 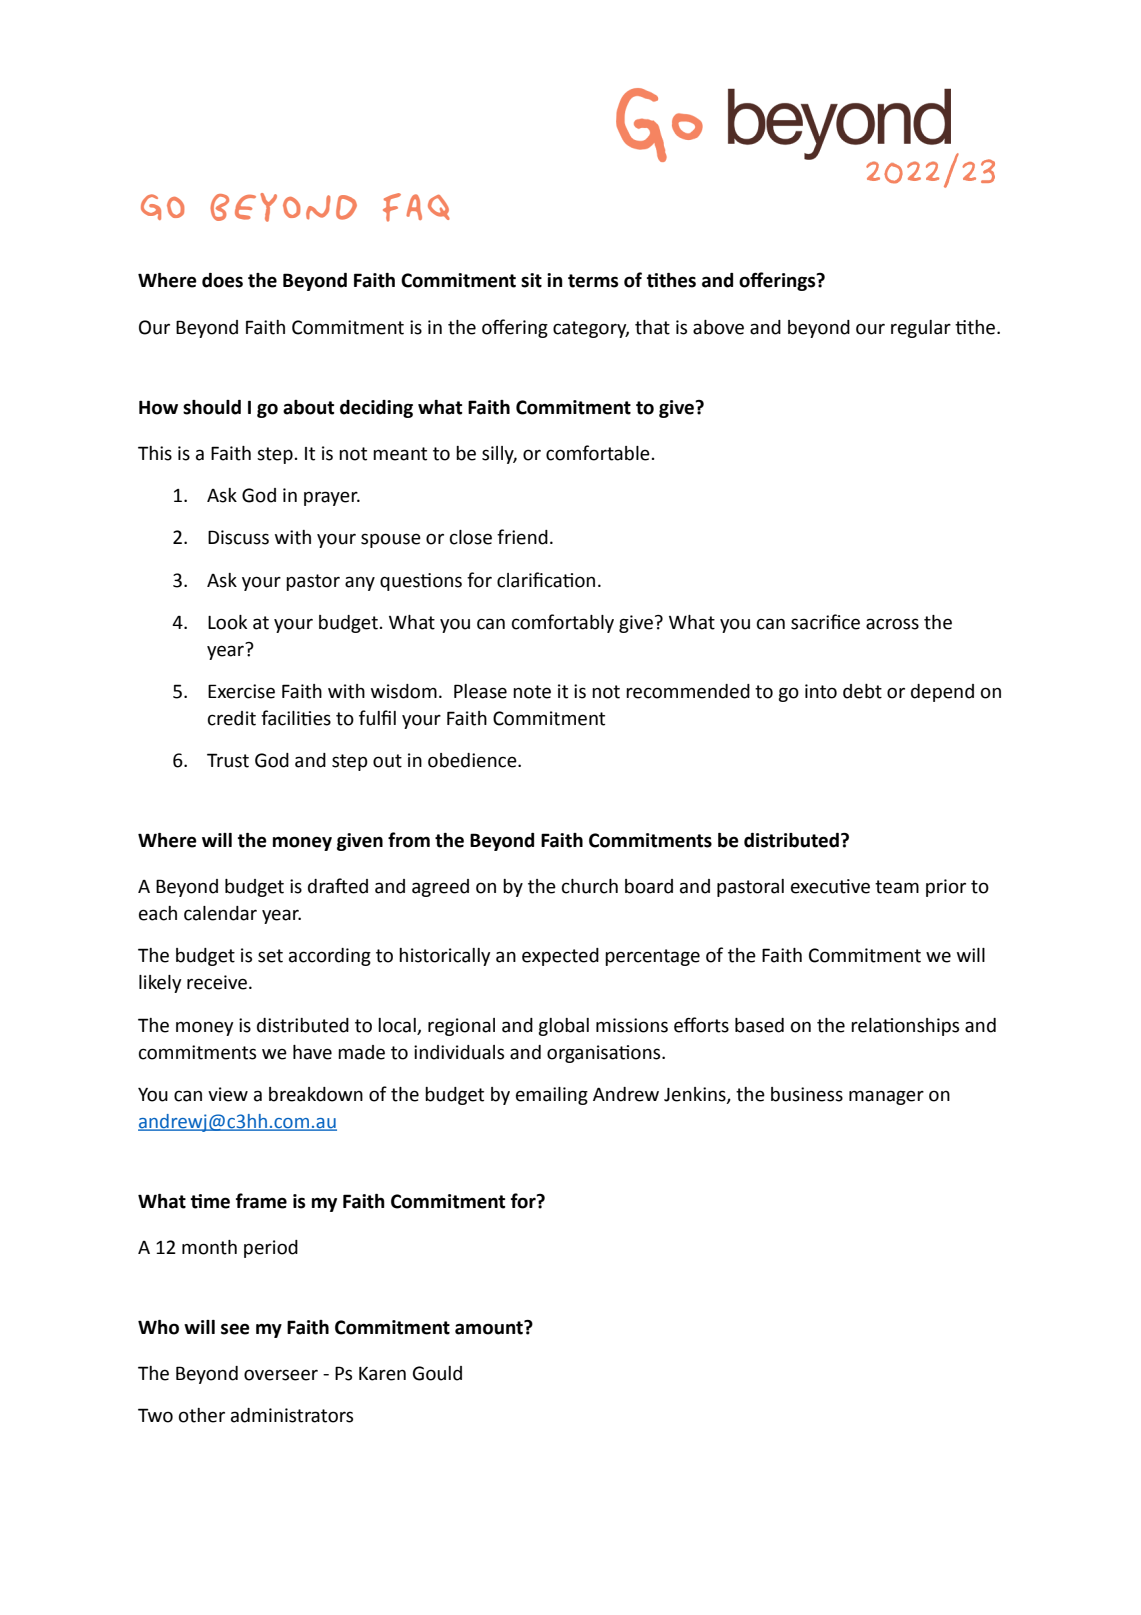 I want to click on regular, so click(x=921, y=329).
